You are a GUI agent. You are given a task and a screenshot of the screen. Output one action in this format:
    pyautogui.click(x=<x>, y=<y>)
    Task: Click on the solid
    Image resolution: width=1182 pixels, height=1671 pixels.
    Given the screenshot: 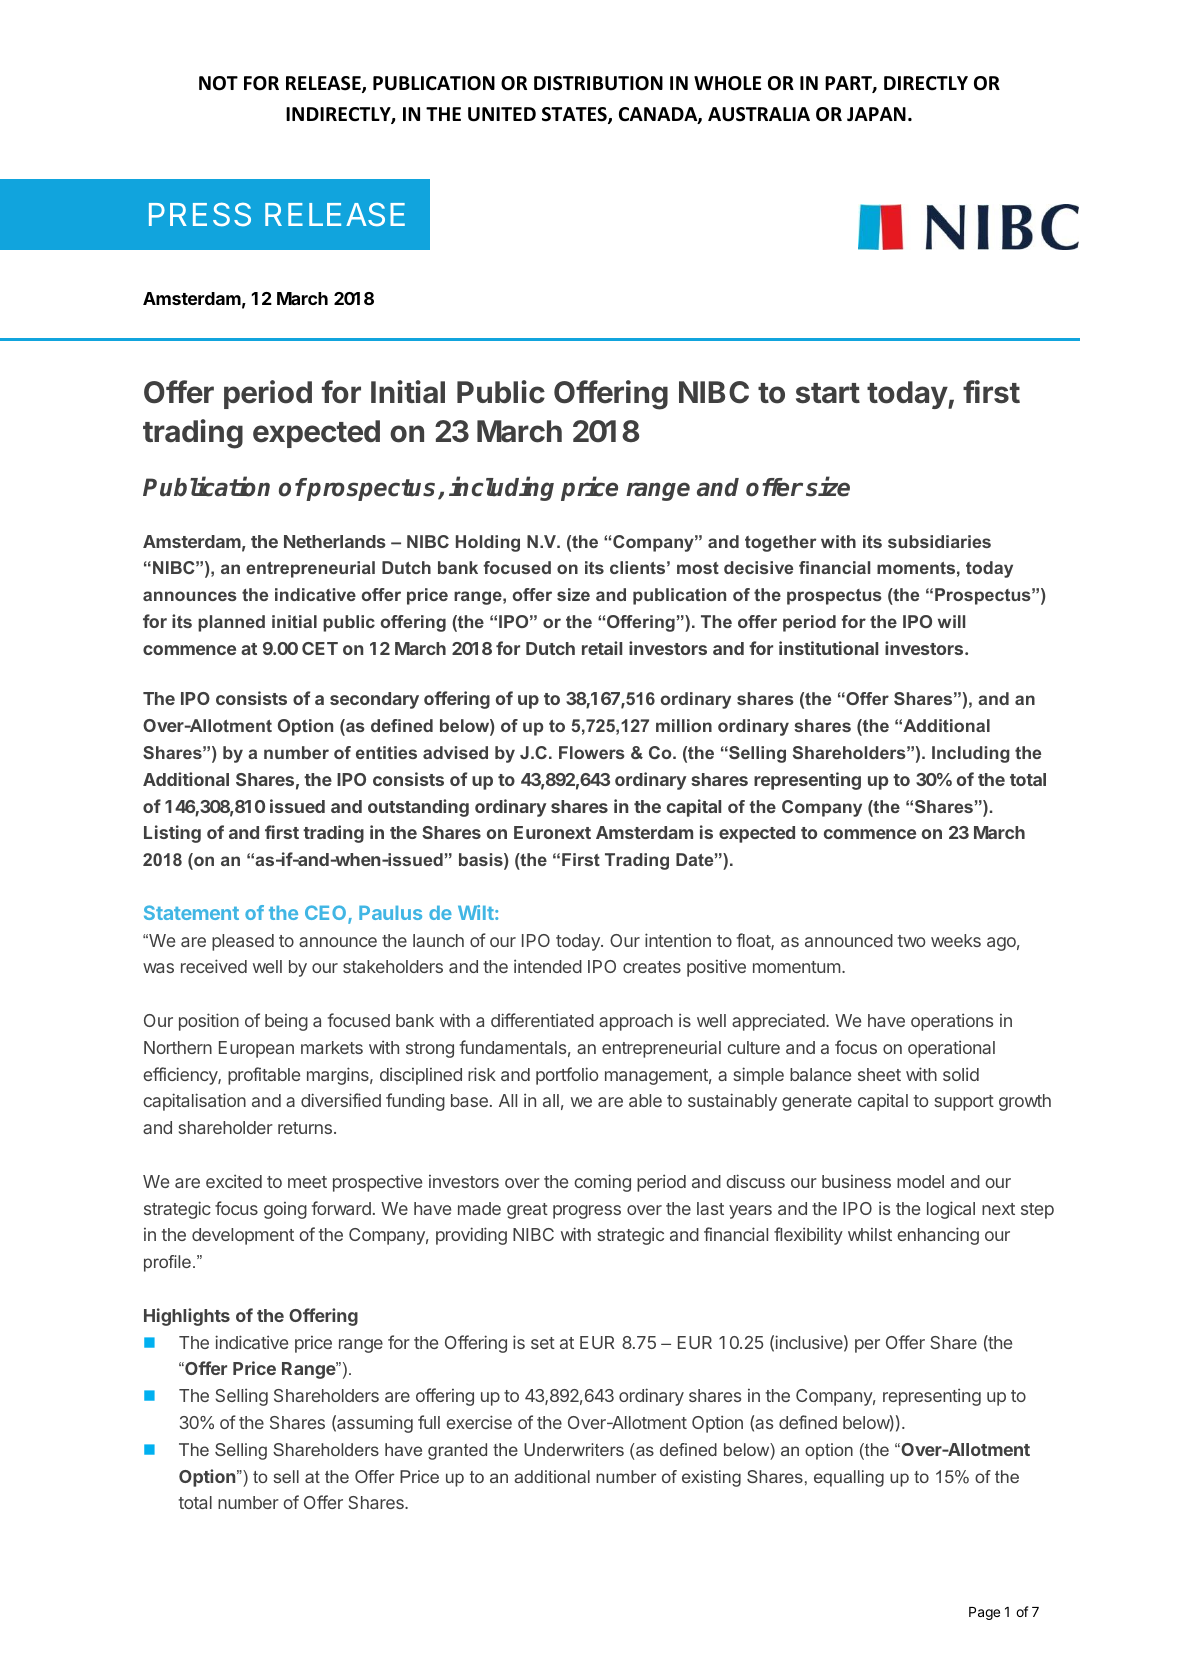 What is the action you would take?
    pyautogui.click(x=961, y=1074)
